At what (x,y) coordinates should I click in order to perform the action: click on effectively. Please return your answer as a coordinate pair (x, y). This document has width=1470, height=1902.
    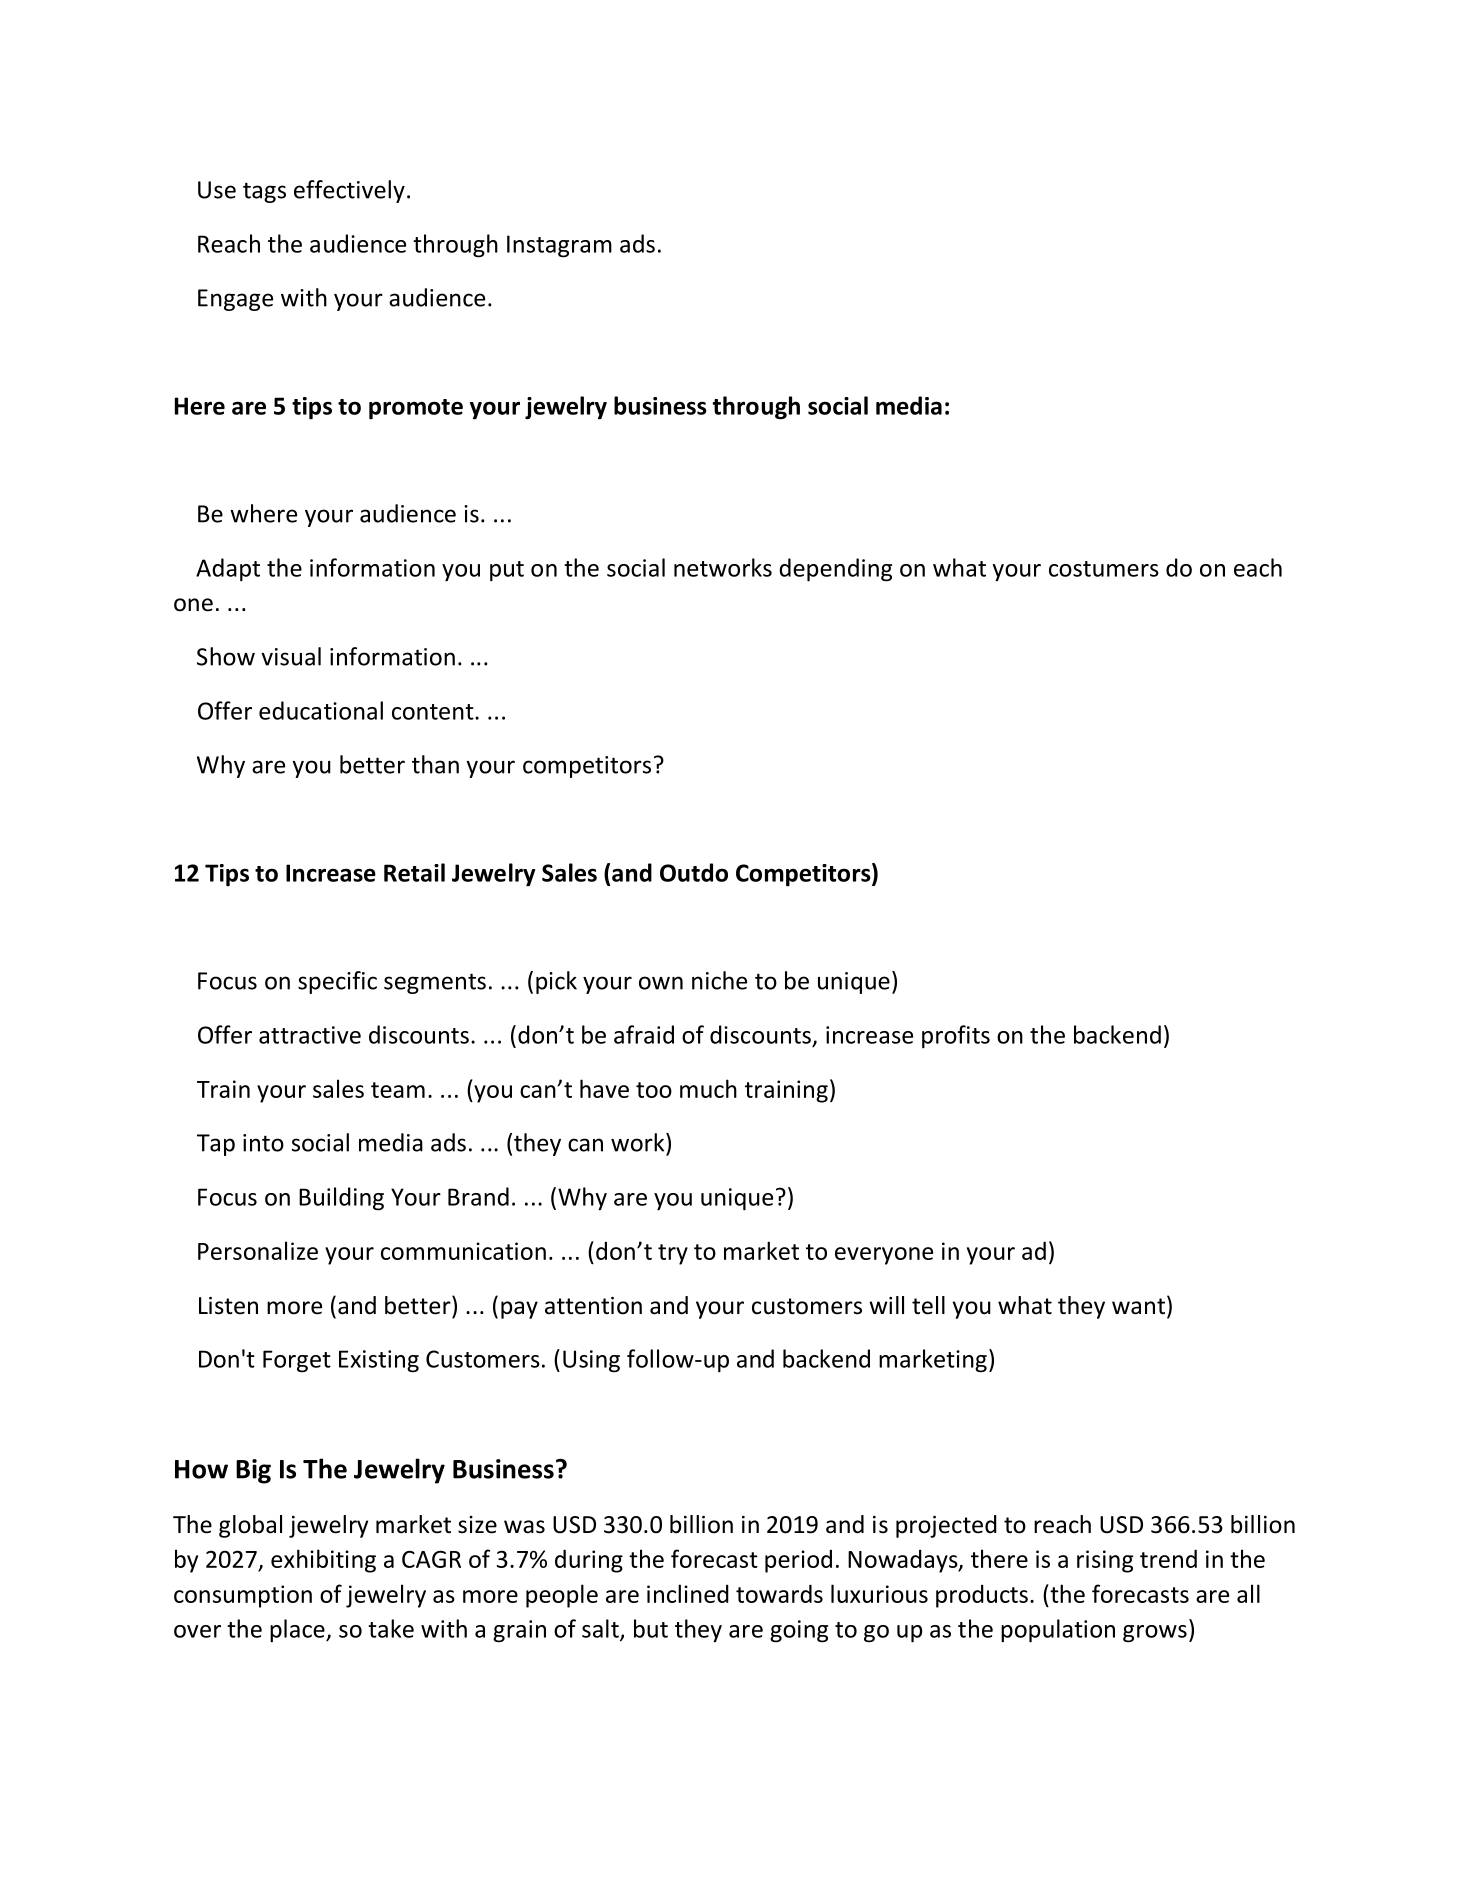
    Looking at the image, I should click on (349, 191).
